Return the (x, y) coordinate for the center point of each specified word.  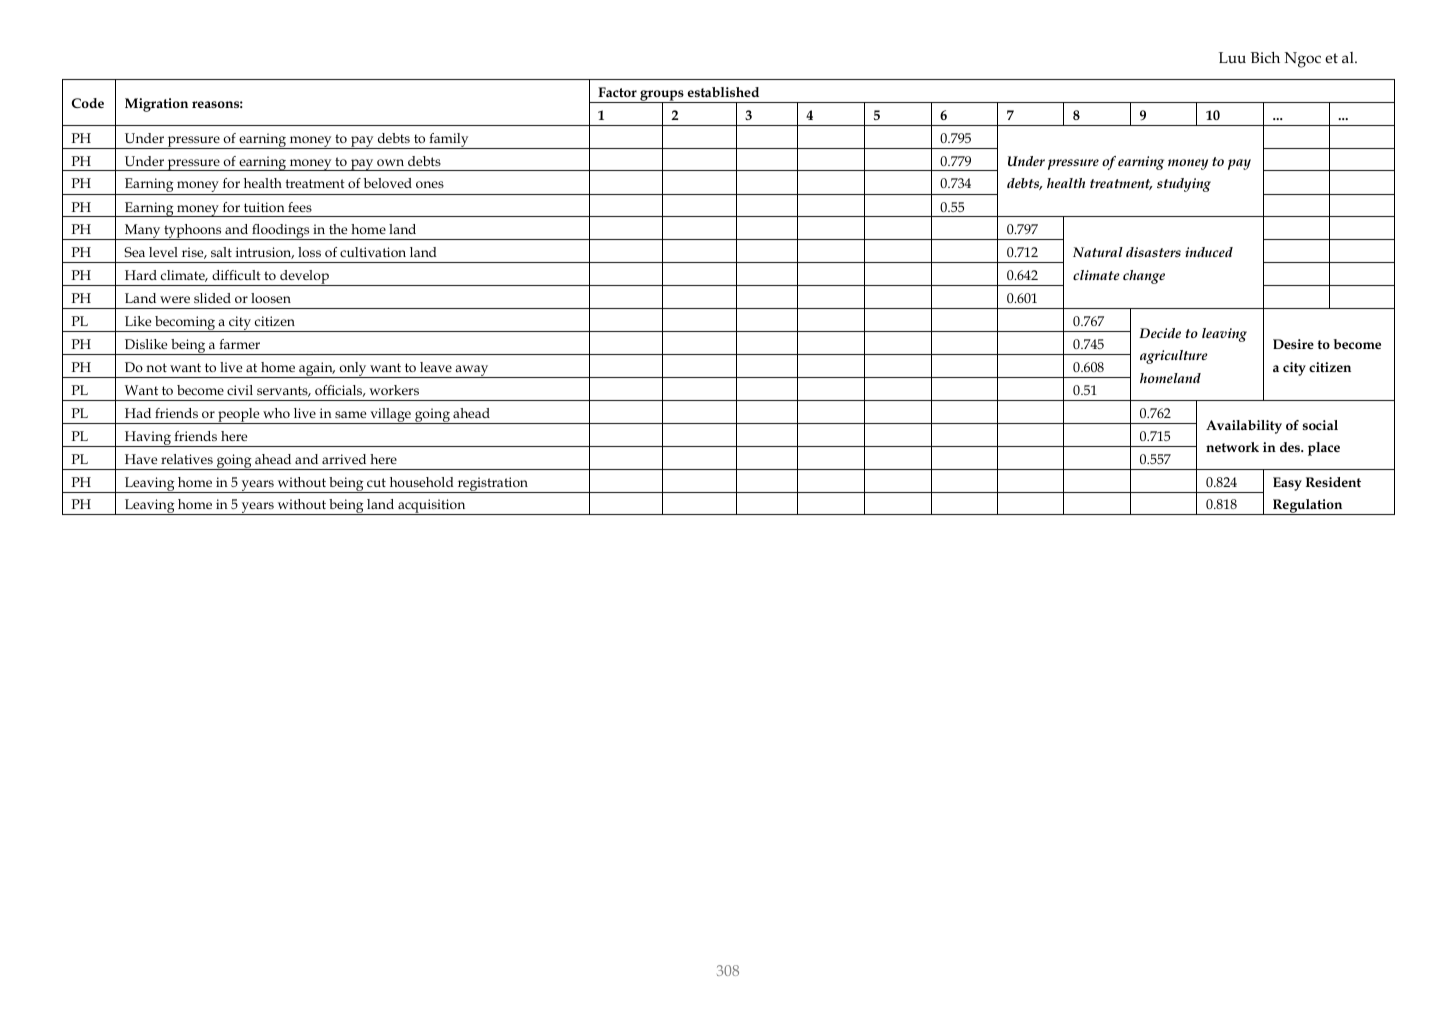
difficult (236, 275)
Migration (156, 105)
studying (1184, 185)
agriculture (1174, 357)
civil (240, 390)
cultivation (373, 252)
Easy (1287, 484)
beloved (388, 183)
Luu (1232, 58)
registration (493, 485)
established (723, 92)
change (1144, 277)
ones (430, 184)
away (472, 371)
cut (376, 482)
